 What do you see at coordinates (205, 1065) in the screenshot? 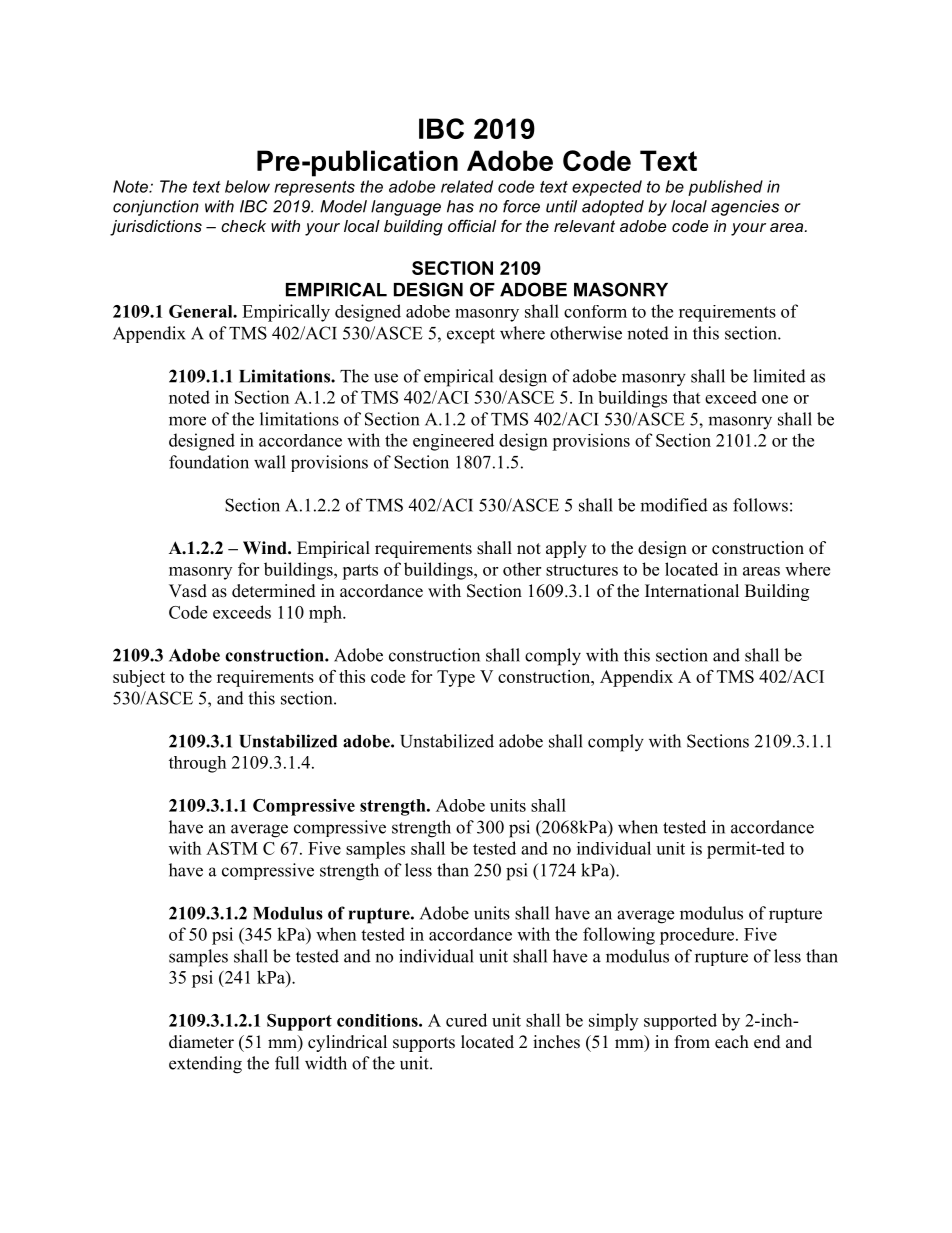
I see `extending` at bounding box center [205, 1065].
